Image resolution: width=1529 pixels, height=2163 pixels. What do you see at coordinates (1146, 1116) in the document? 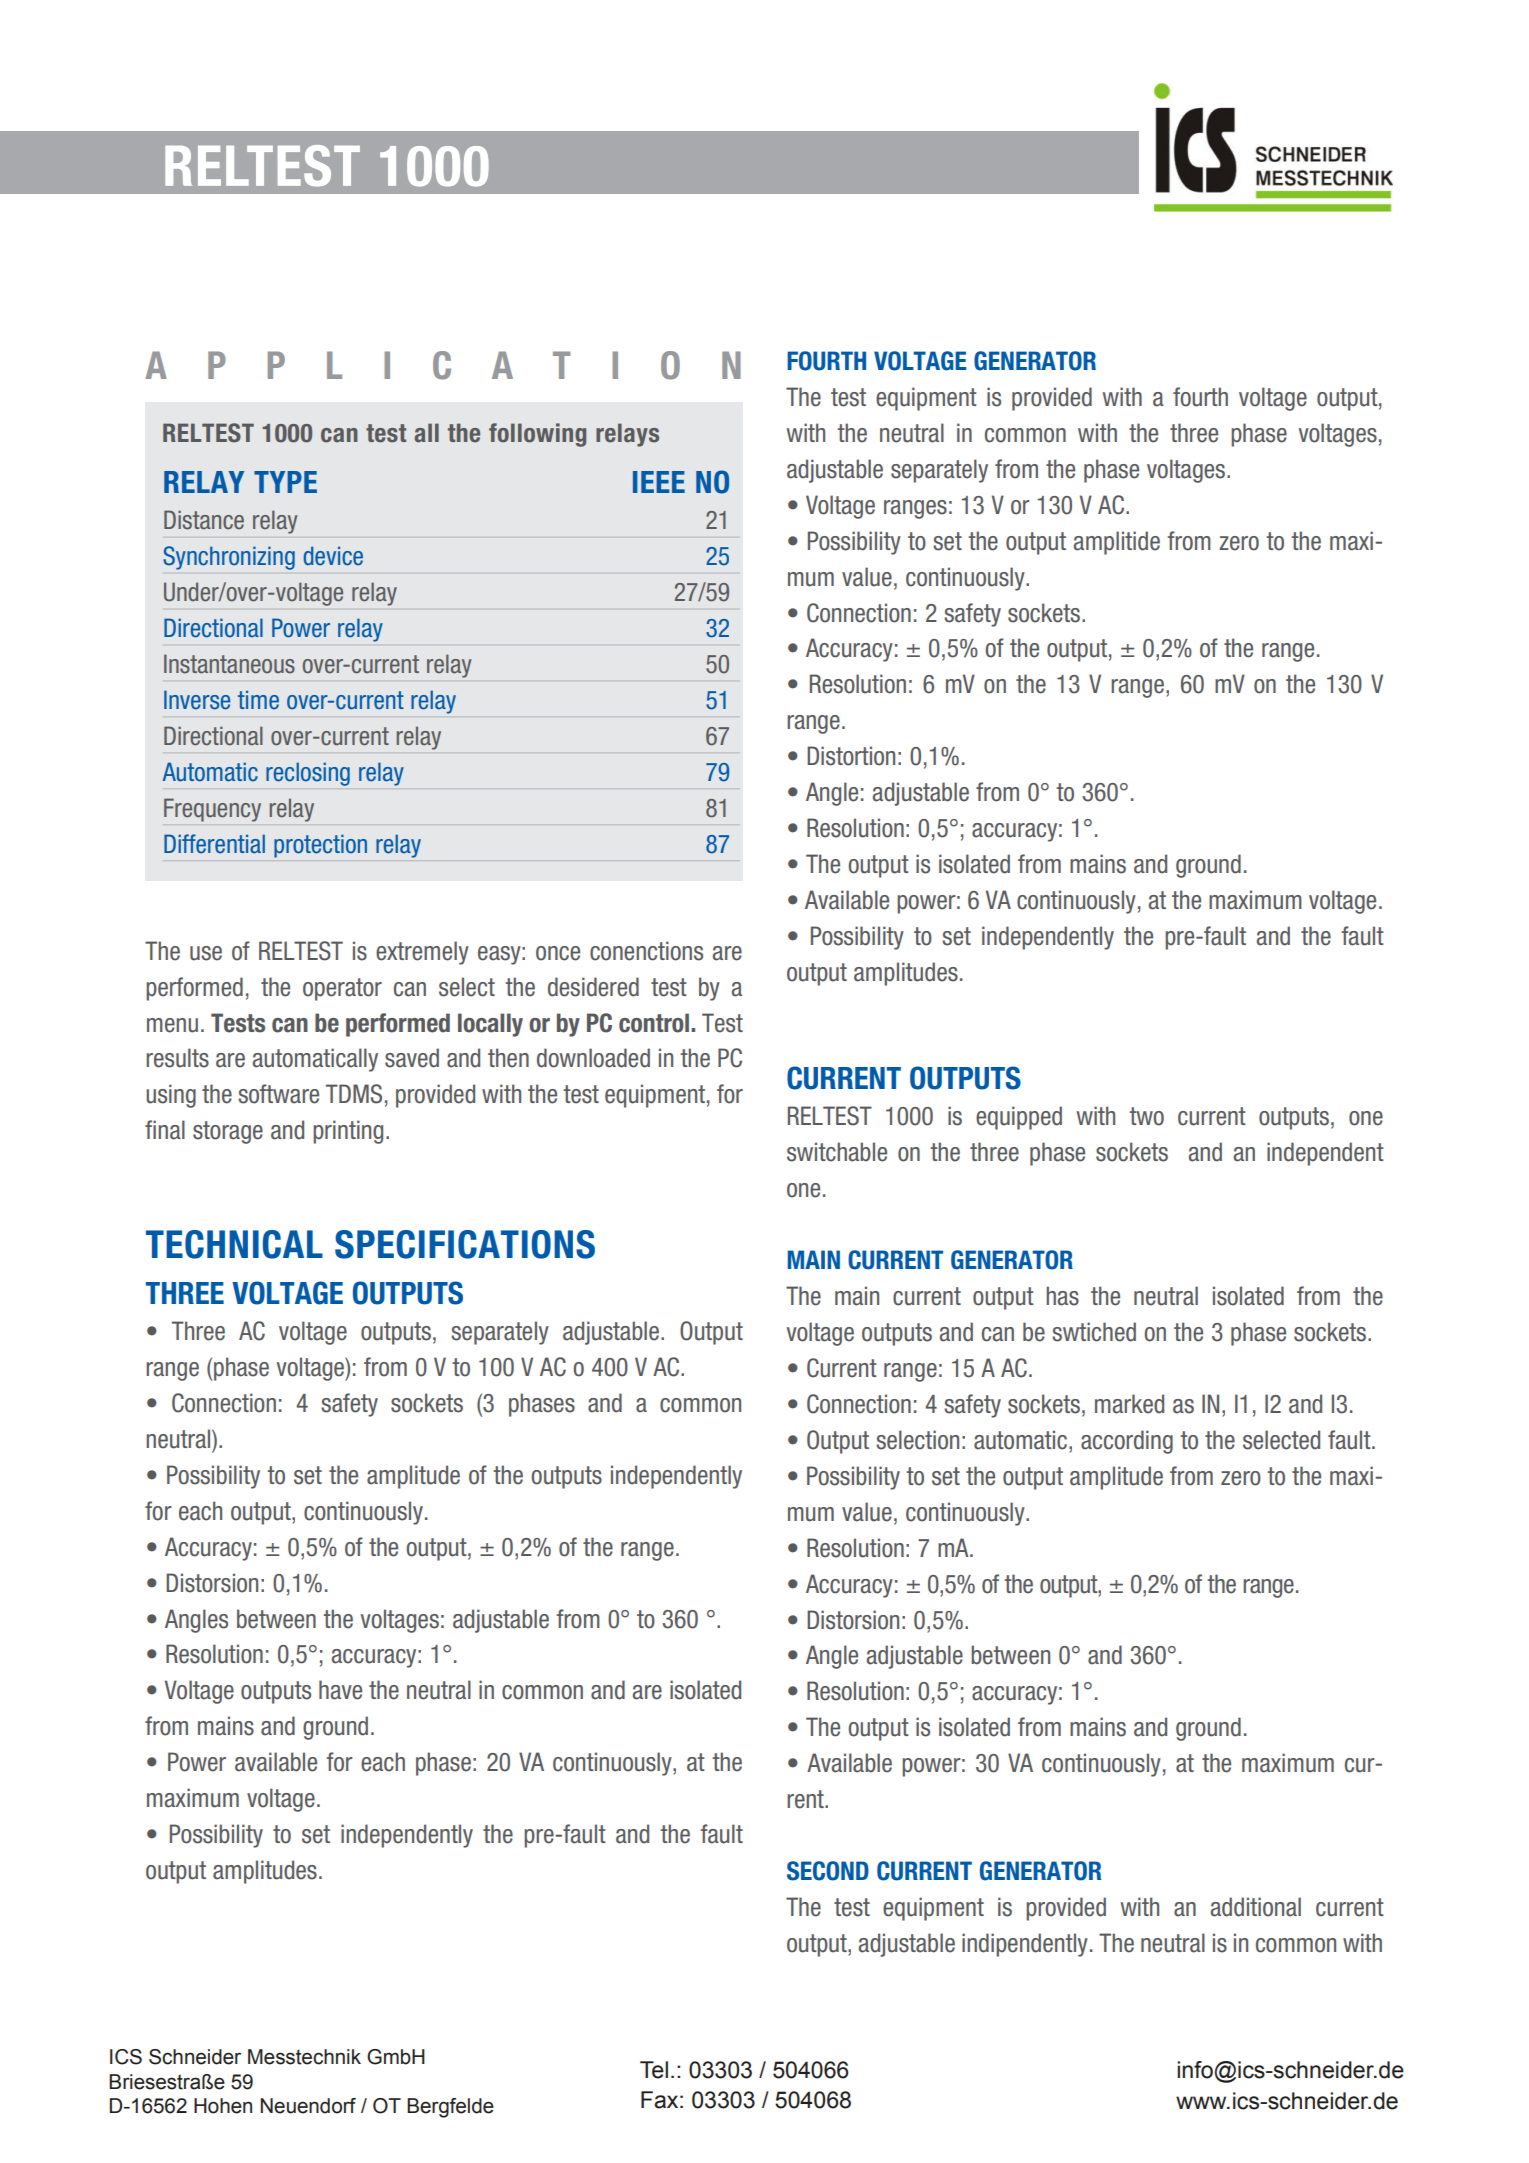
I see `two` at bounding box center [1146, 1116].
